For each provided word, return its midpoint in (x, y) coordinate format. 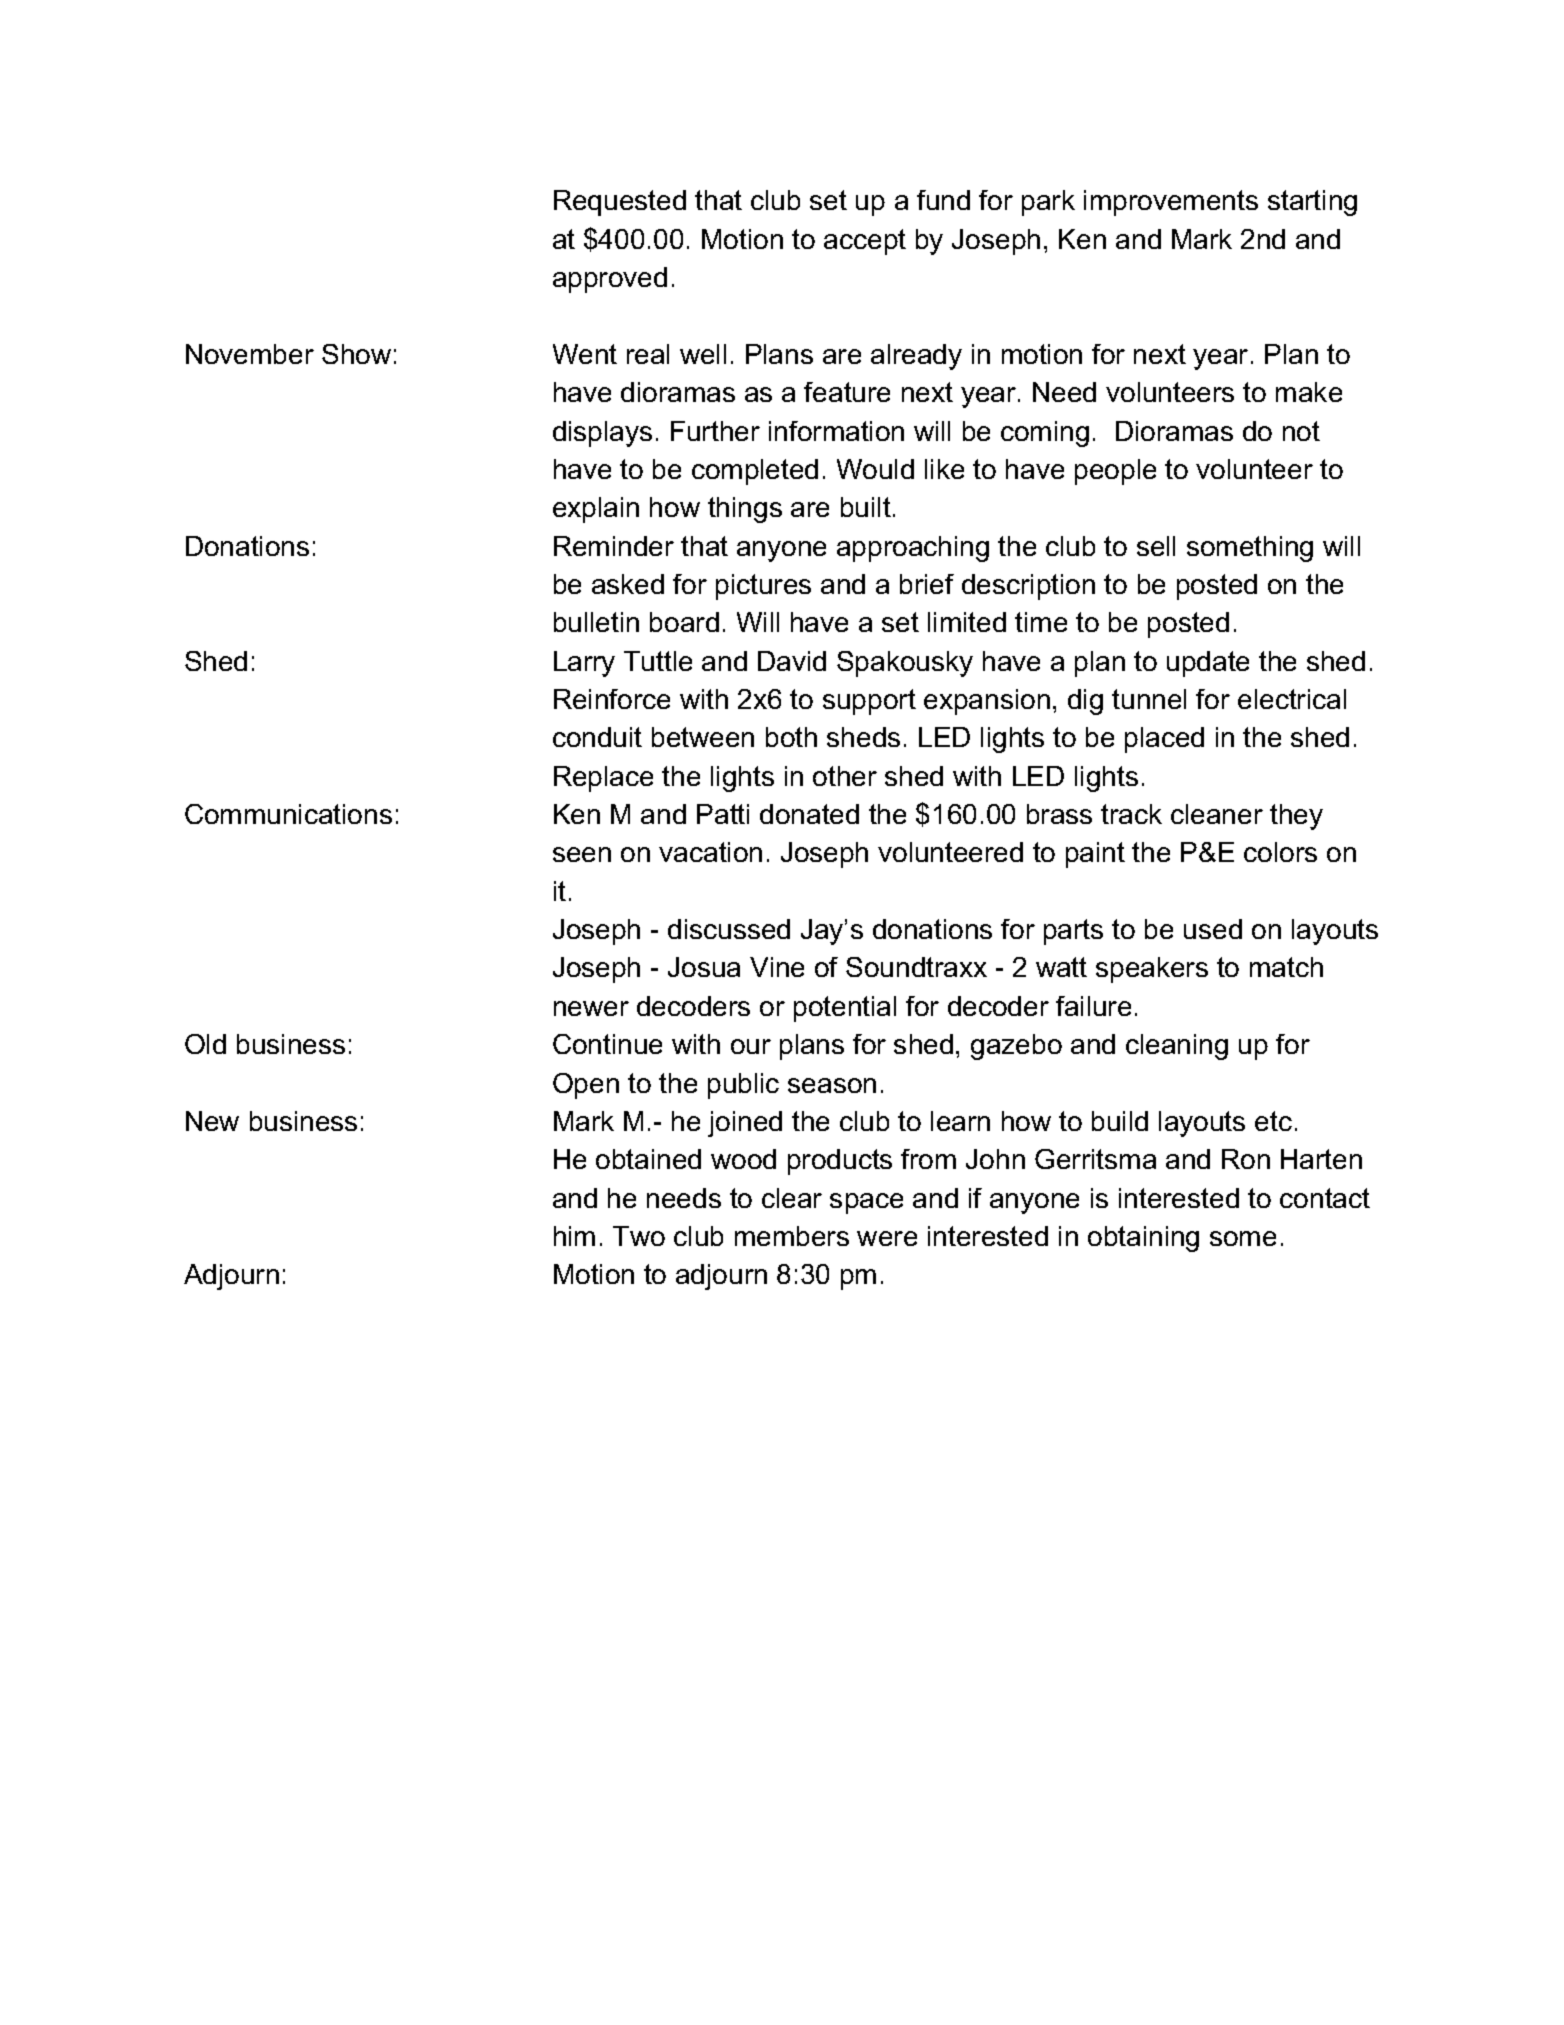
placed (1164, 740)
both (791, 737)
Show (356, 354)
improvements (1171, 203)
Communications (288, 814)
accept (865, 242)
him (574, 1236)
